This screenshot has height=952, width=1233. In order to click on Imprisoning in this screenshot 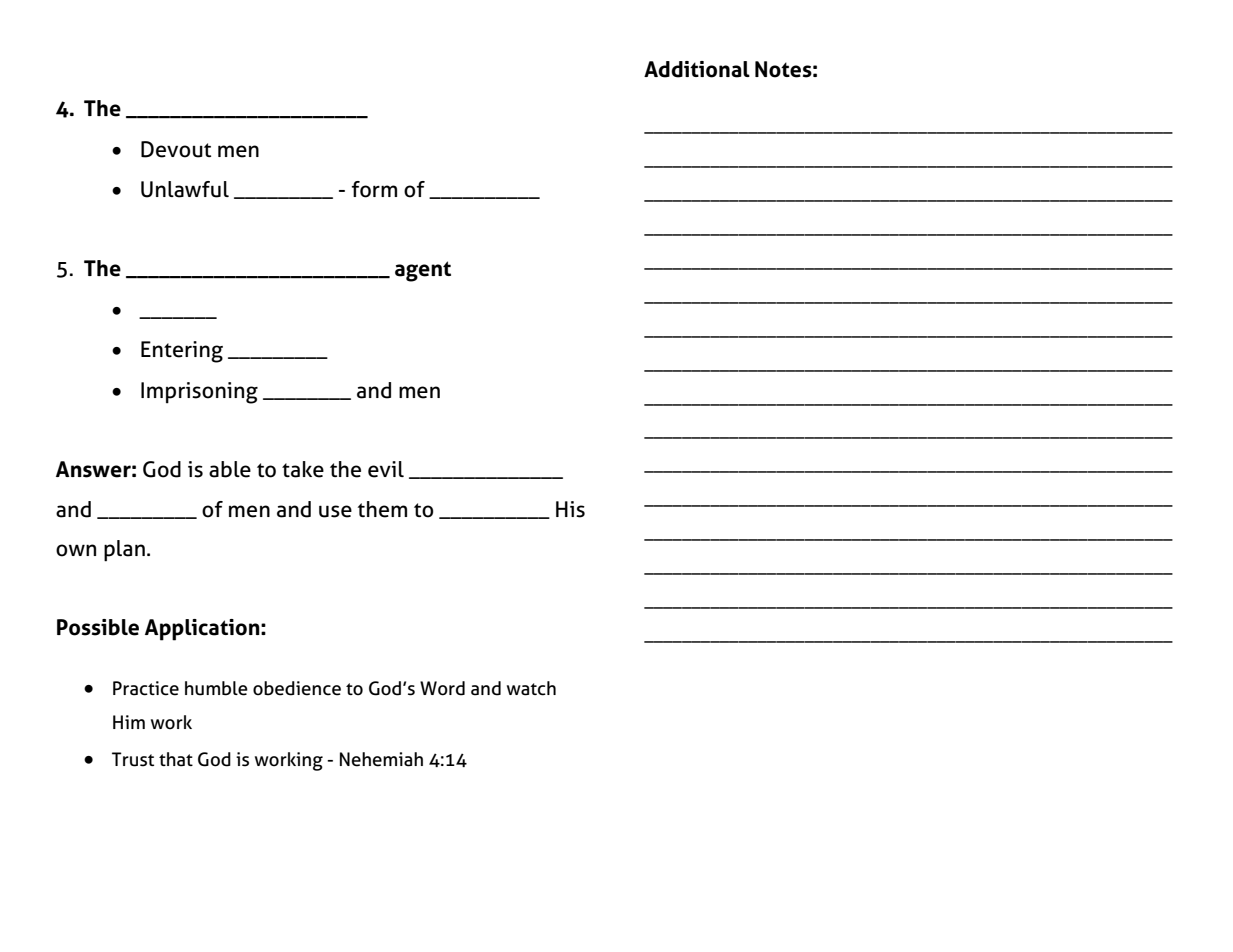, I will do `click(199, 393)`.
